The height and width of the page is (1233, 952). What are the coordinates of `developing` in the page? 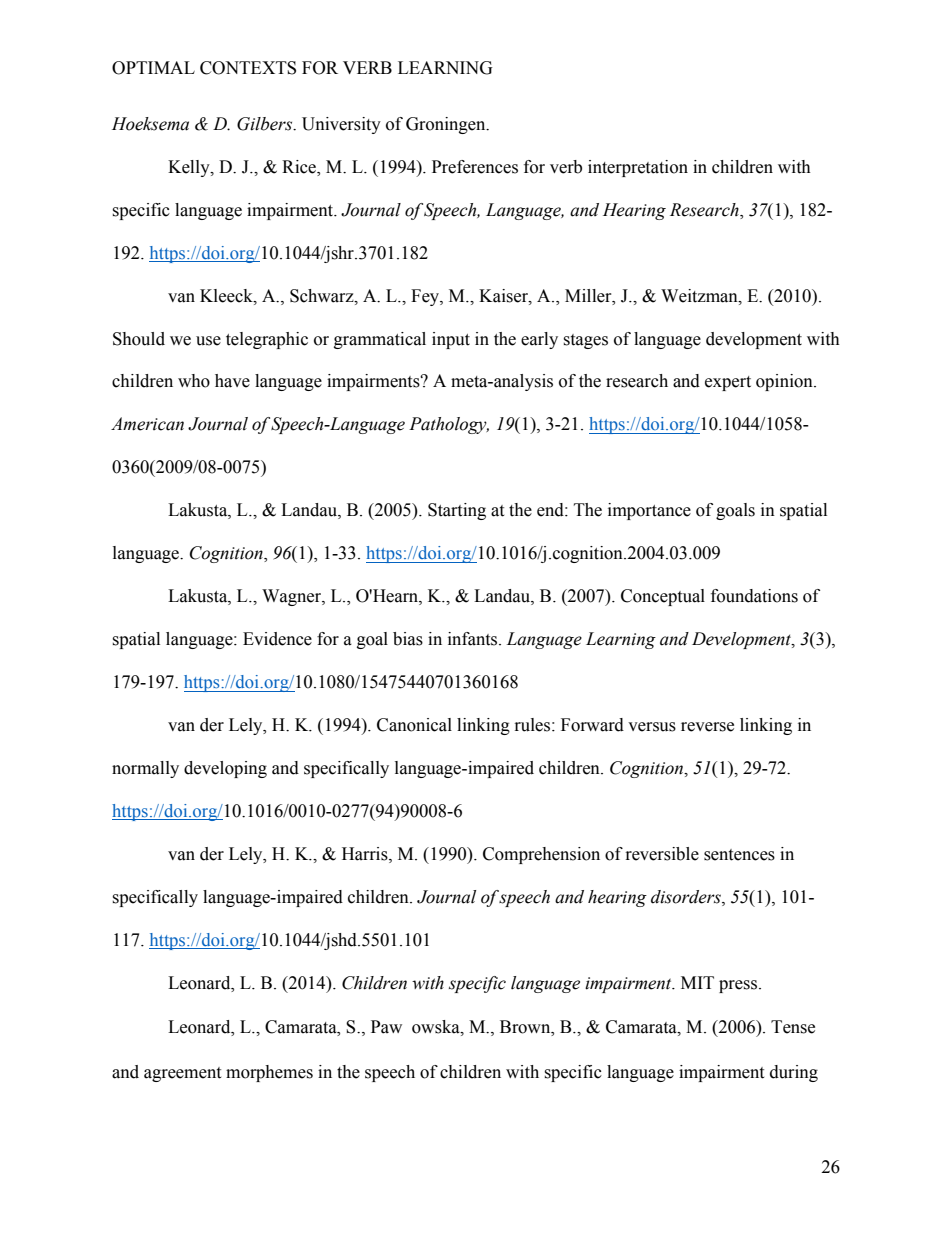 It's located at (225, 769).
